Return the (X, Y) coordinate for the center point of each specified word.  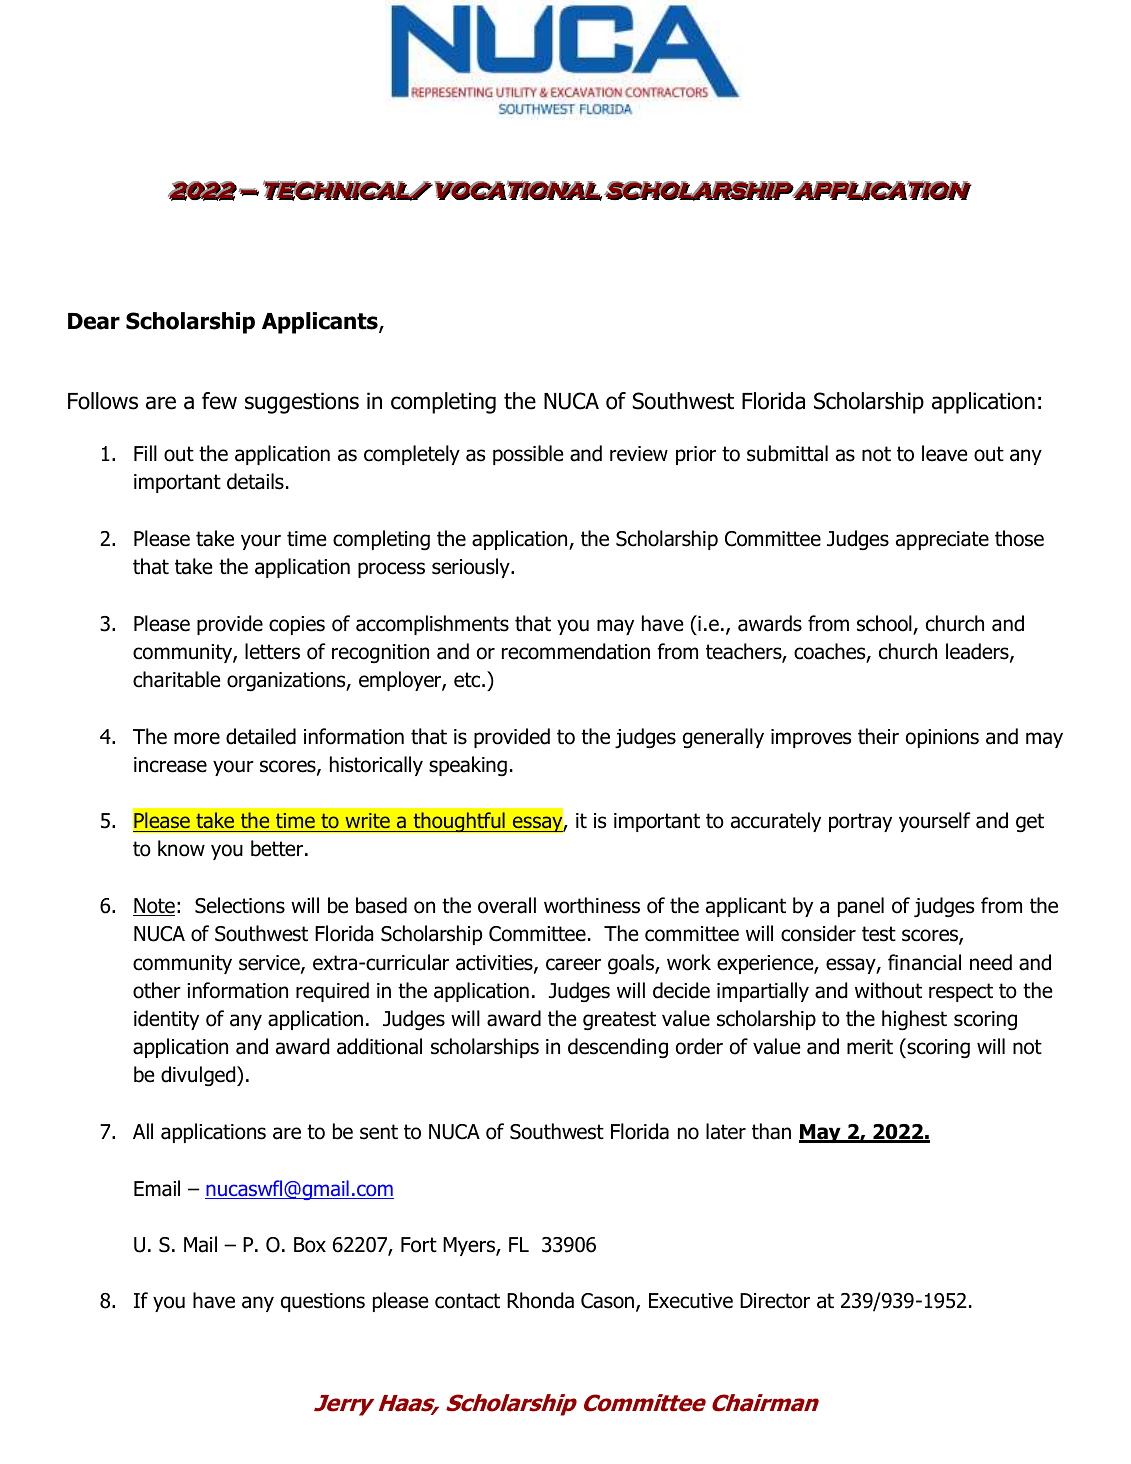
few (219, 401)
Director (775, 1301)
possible (528, 455)
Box (310, 1245)
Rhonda (540, 1300)
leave (944, 453)
